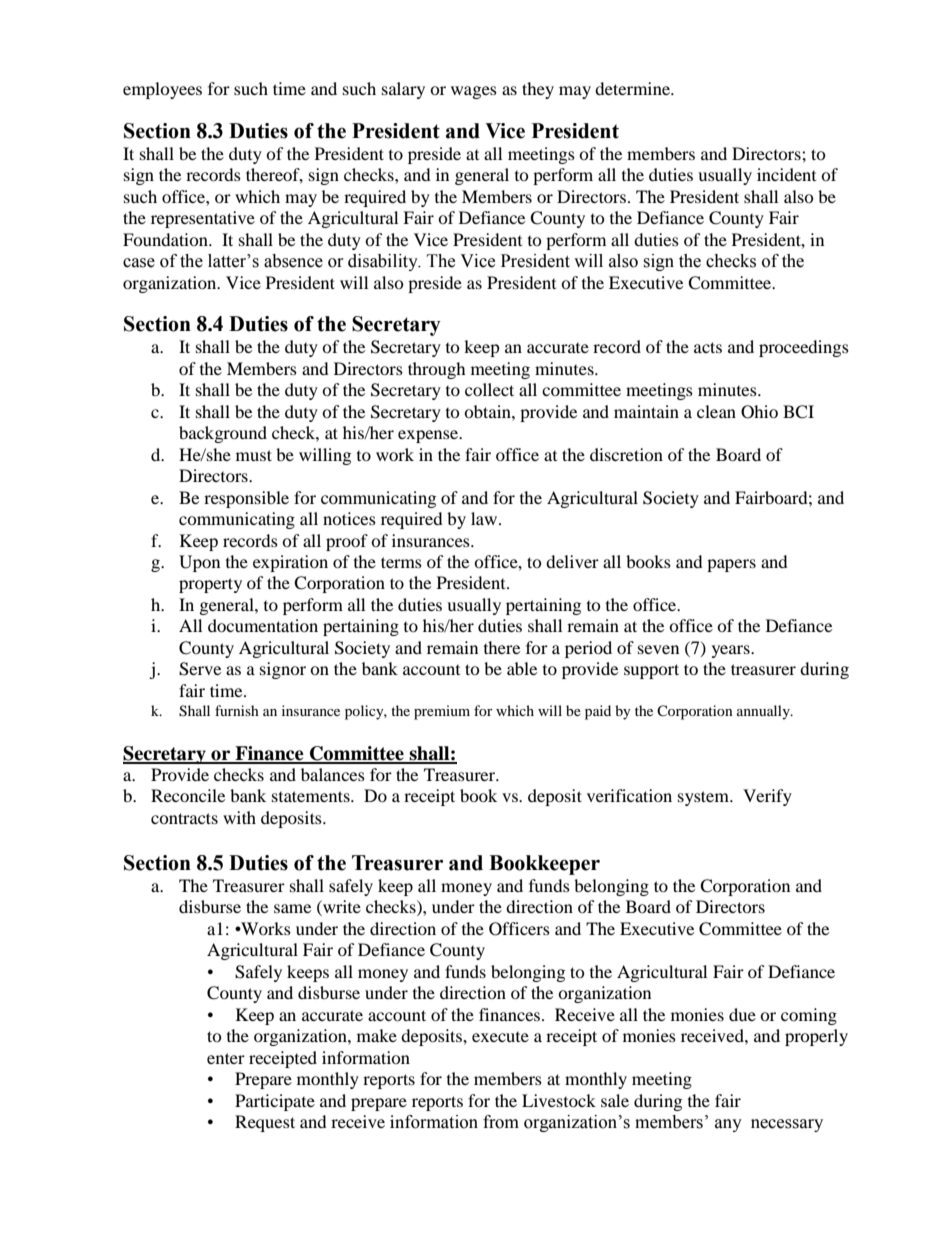 The image size is (952, 1233). I want to click on papers, so click(731, 565).
